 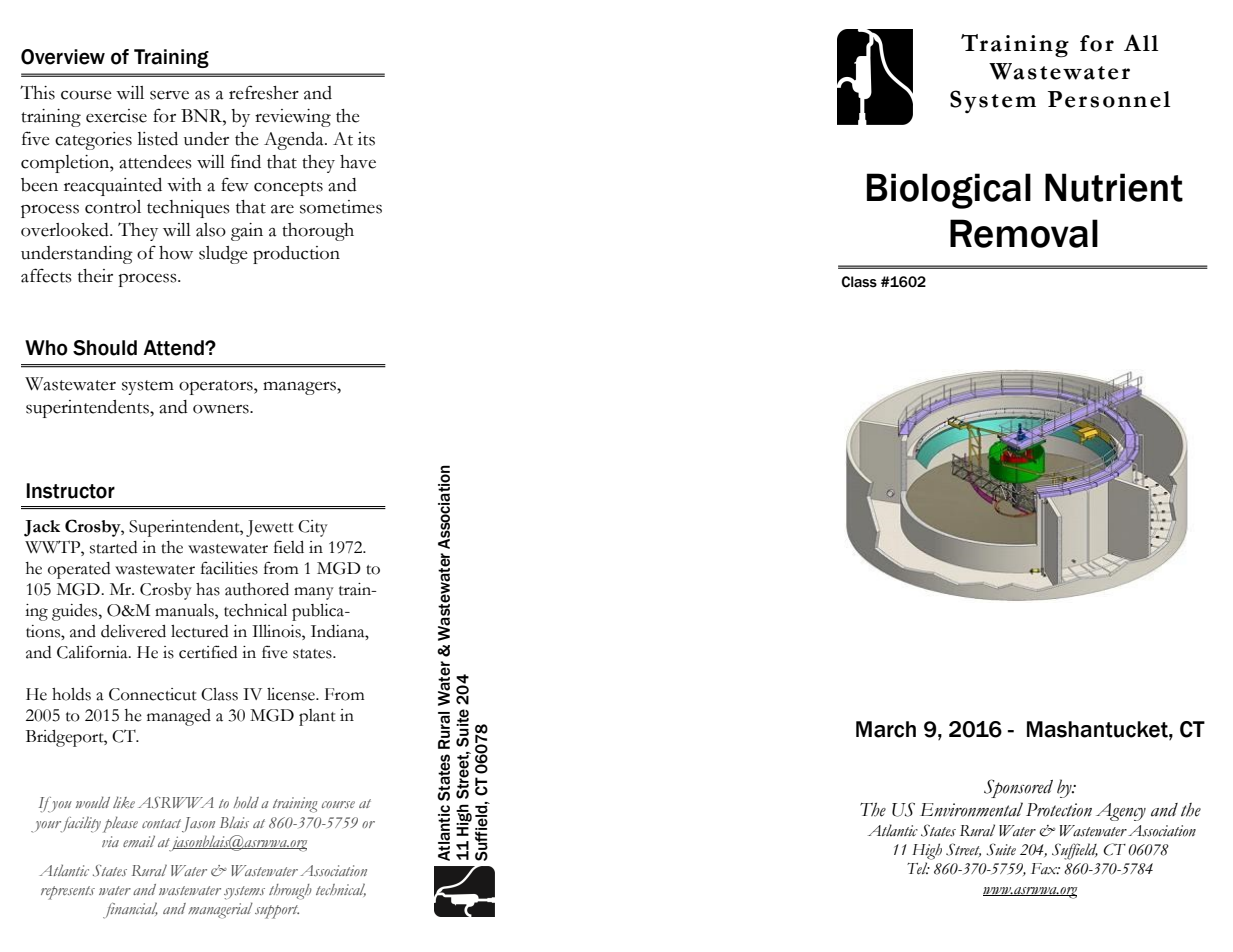 I want to click on March, so click(x=886, y=729).
